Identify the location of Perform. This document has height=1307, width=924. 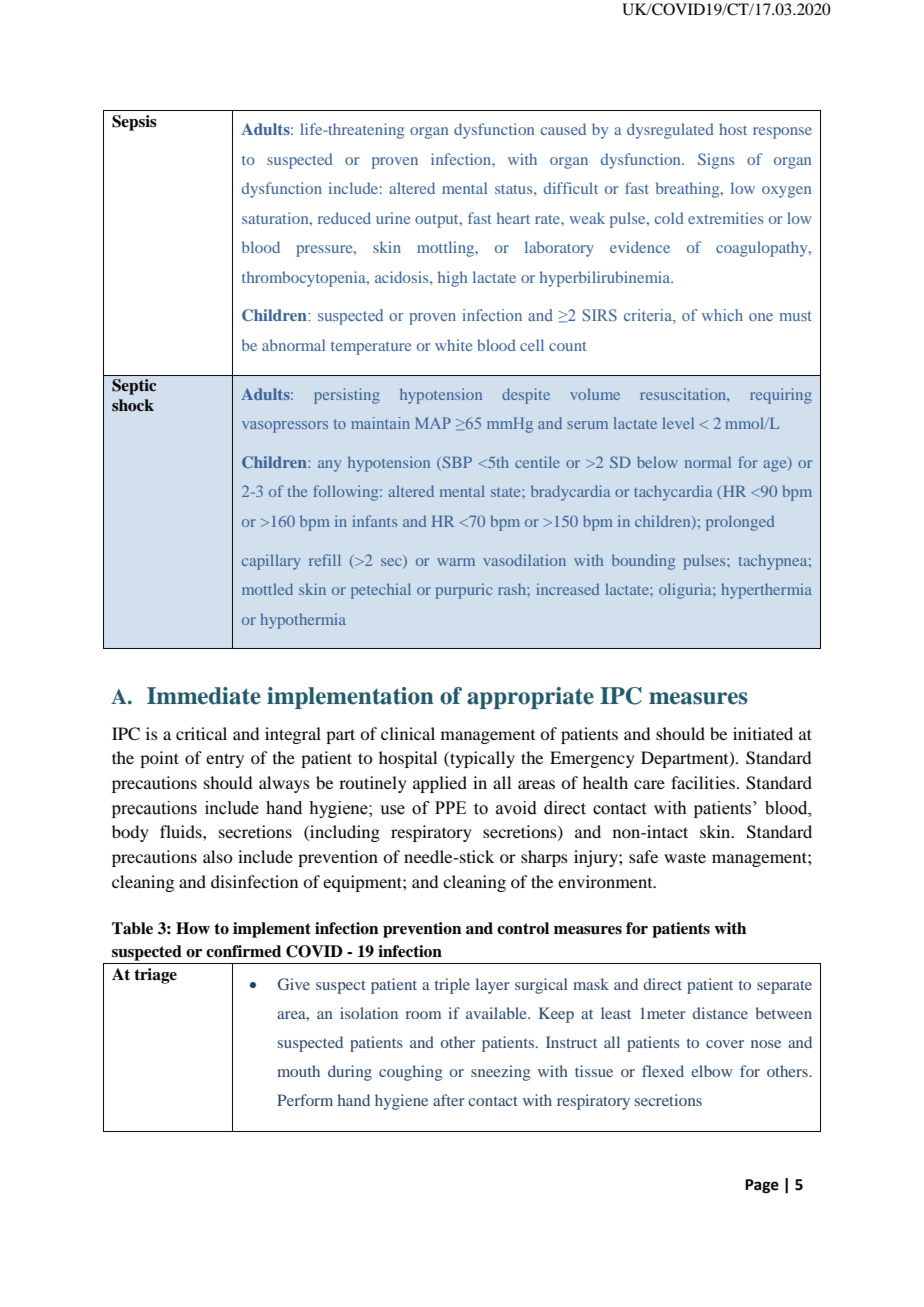
(305, 1100).
